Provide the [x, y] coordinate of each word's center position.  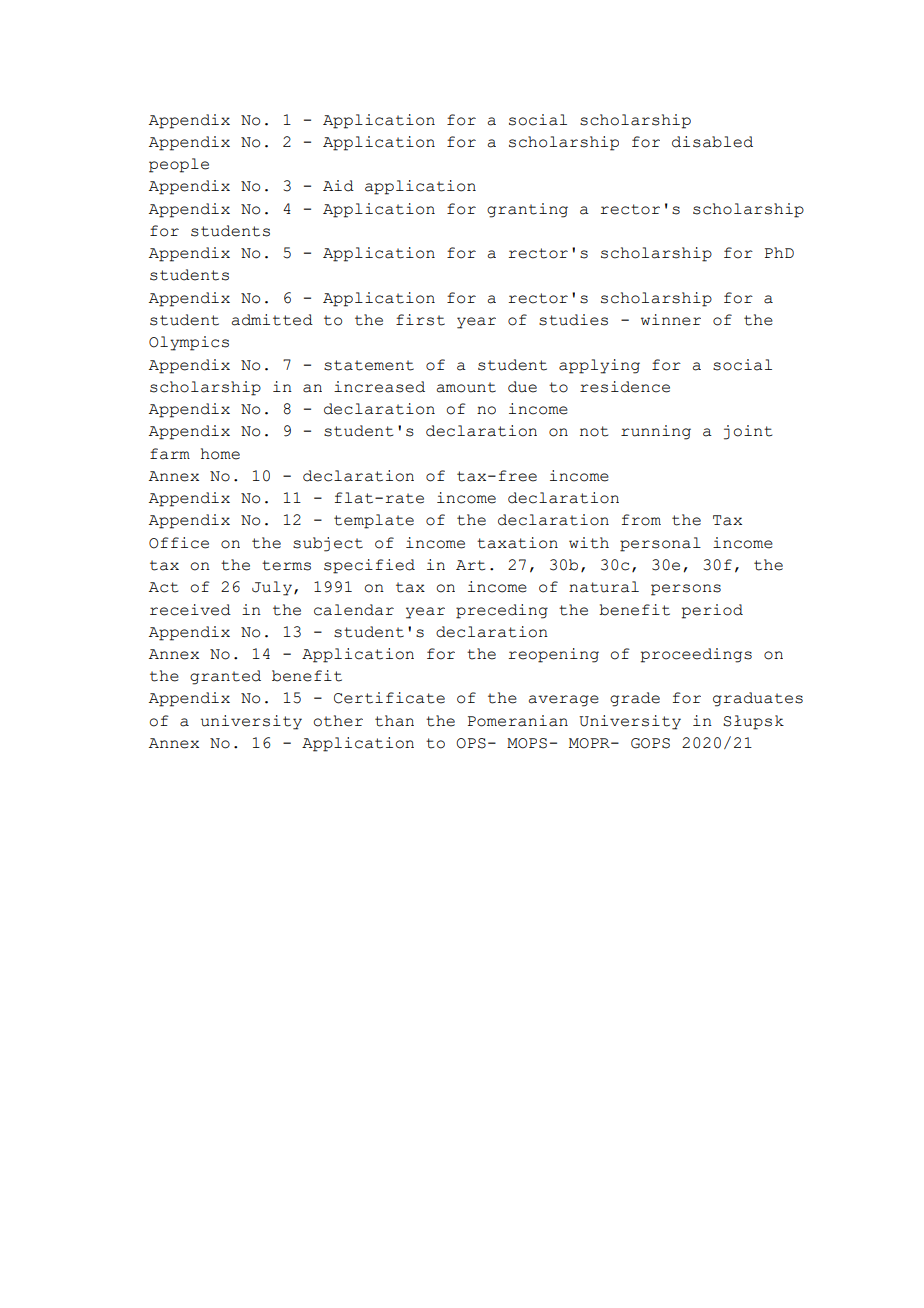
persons [686, 590]
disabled [712, 142]
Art [470, 565]
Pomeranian [518, 721]
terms [286, 565]
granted [225, 677]
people [179, 165]
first [420, 320]
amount [466, 387]
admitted [272, 320]
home [220, 454]
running [656, 432]
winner [671, 320]
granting [527, 210]
